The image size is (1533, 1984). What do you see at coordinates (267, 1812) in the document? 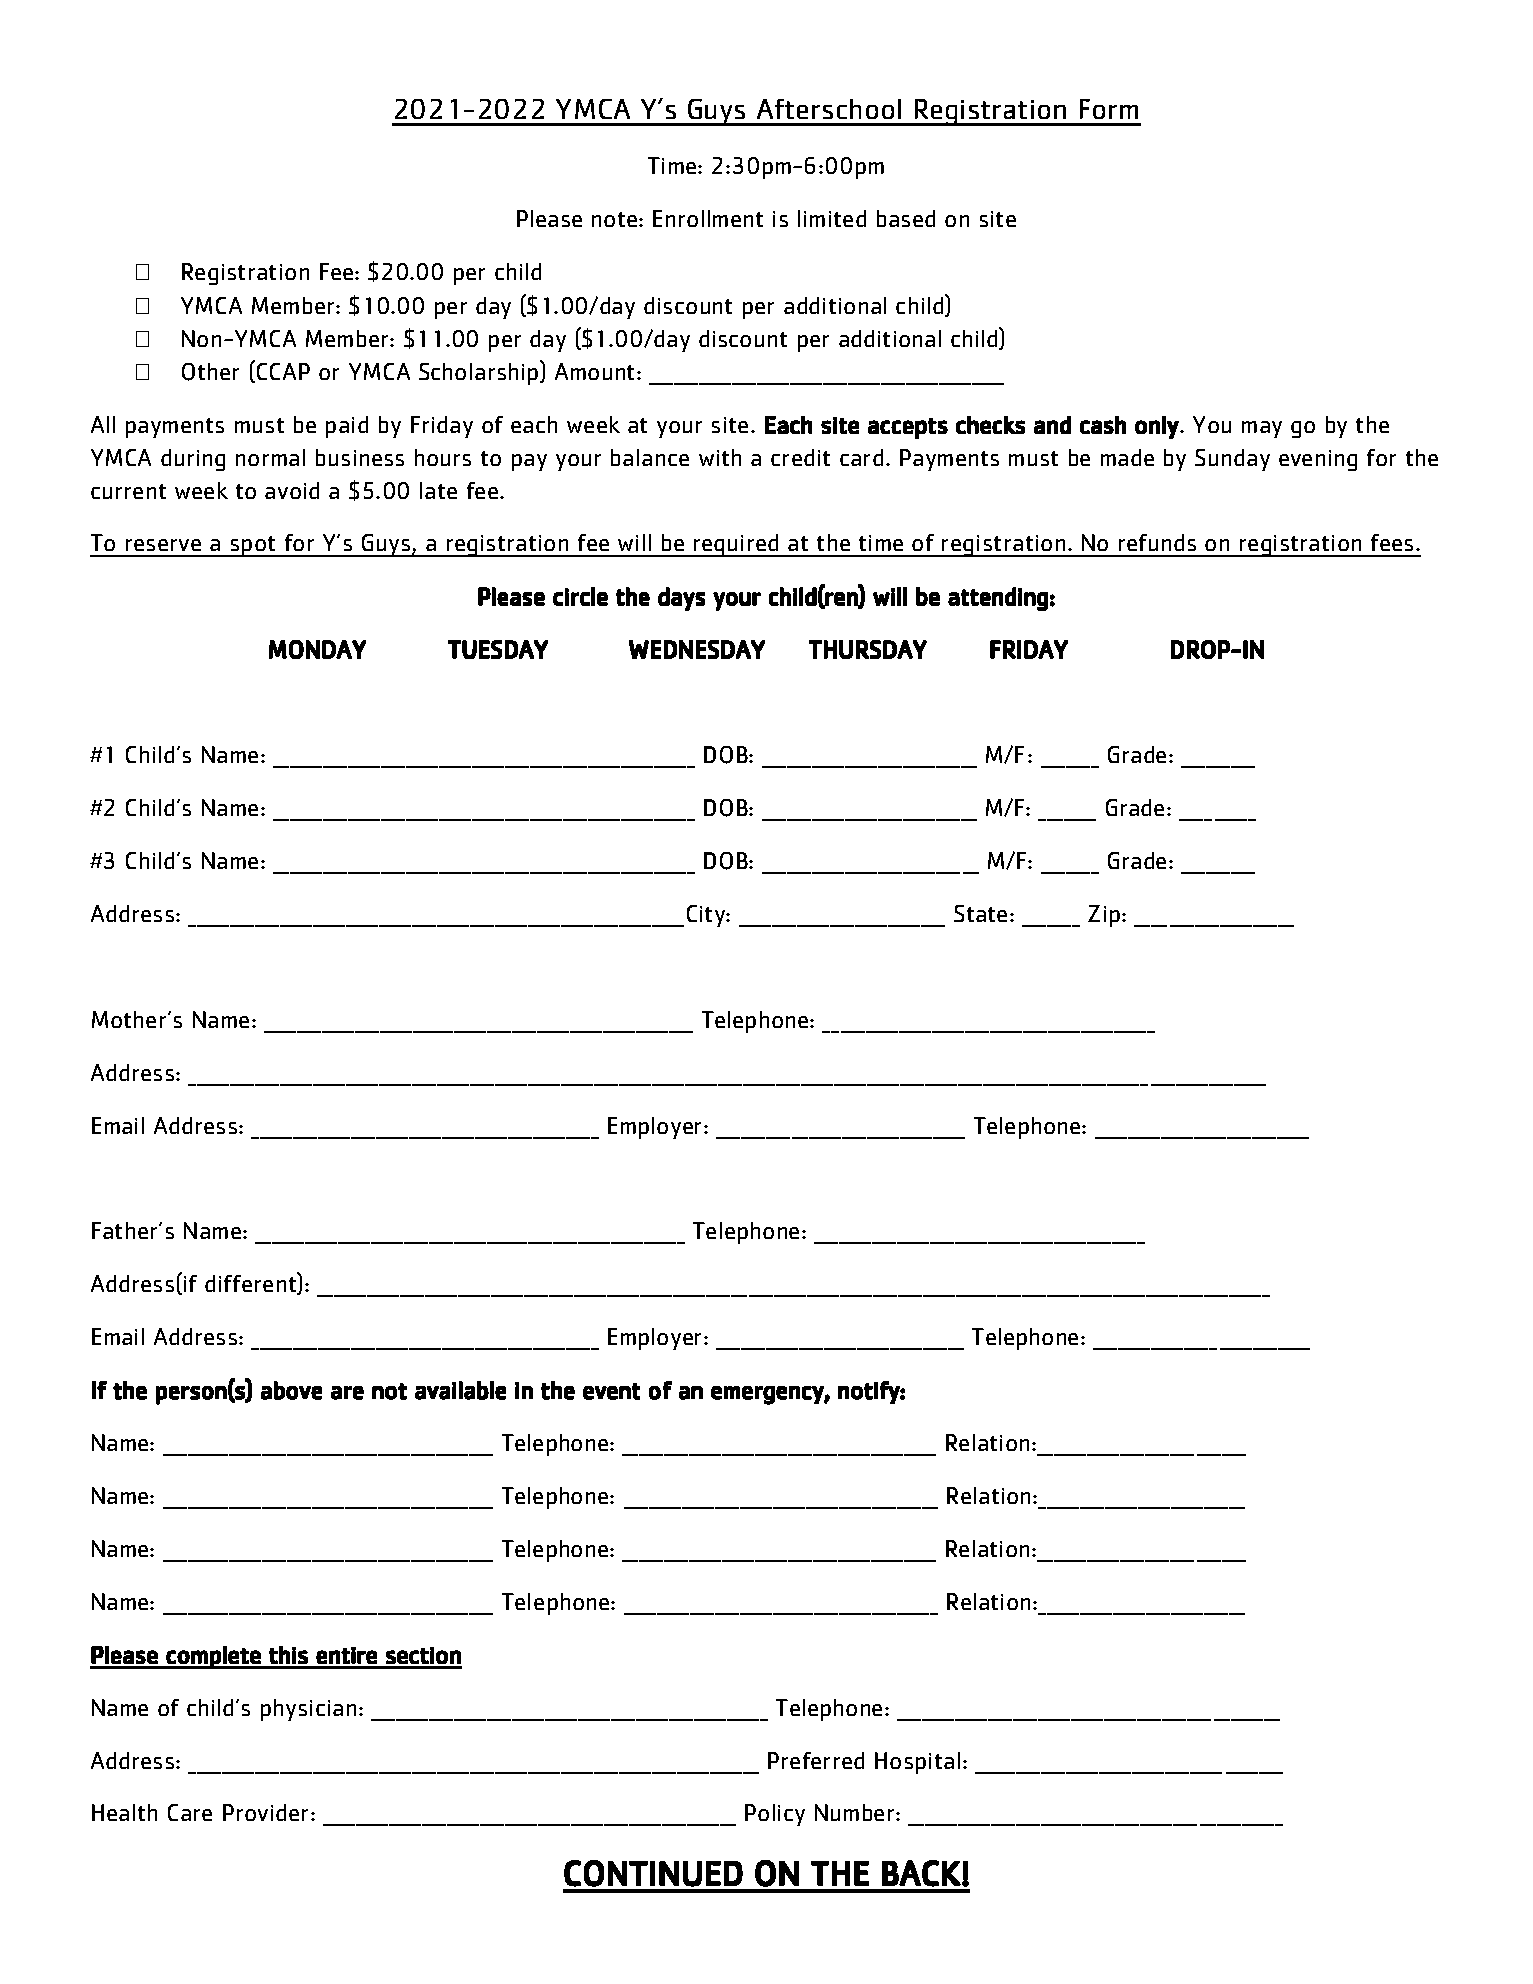
I see `Provider` at bounding box center [267, 1812].
